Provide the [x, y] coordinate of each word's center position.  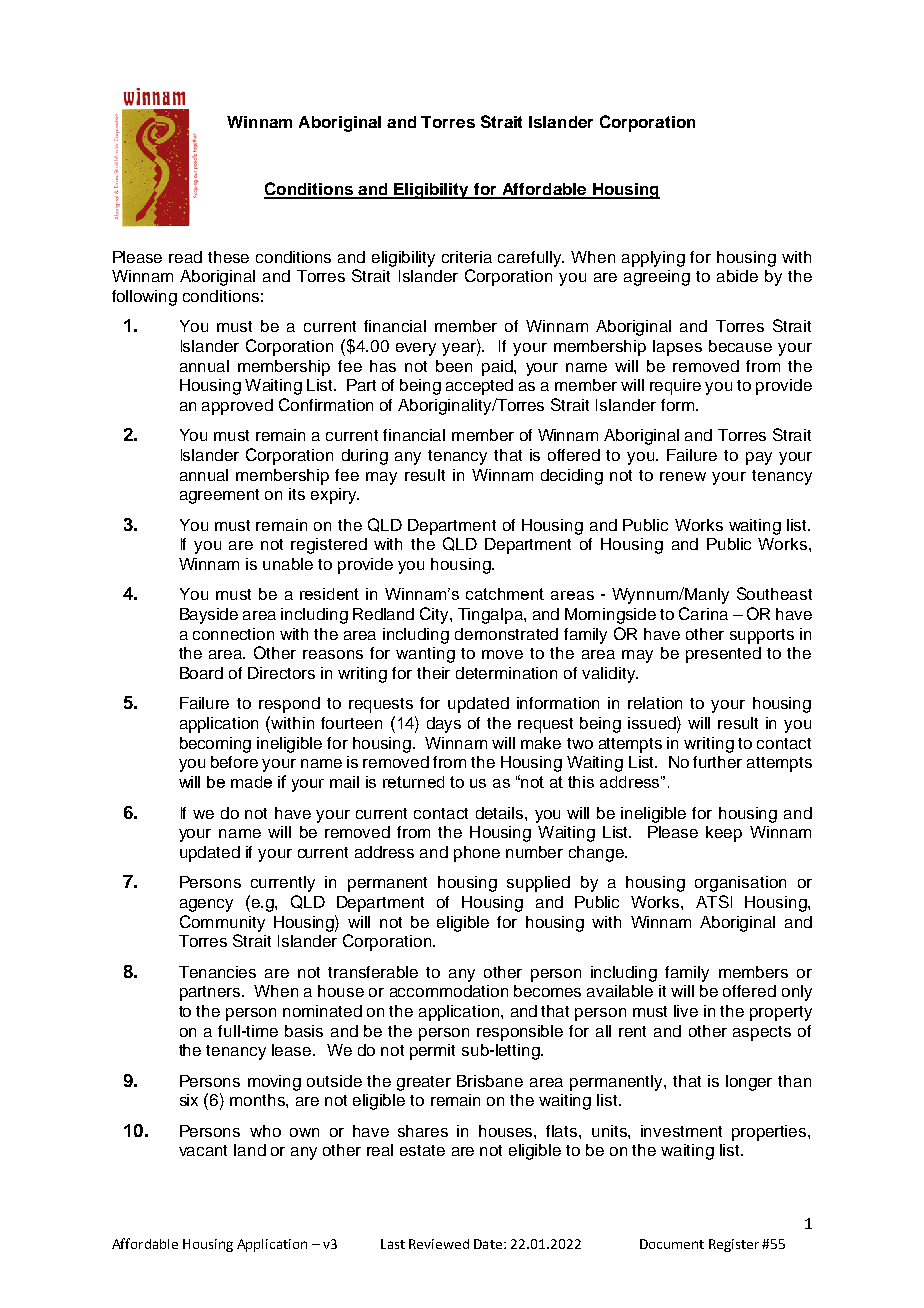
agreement [219, 496]
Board [201, 673]
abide [737, 276]
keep [724, 834]
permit [432, 1052]
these [228, 257]
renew [683, 476]
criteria [467, 257]
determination [506, 673]
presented [723, 655]
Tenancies [217, 972]
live [686, 1011]
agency [206, 905]
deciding [572, 477]
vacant [203, 1150]
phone [477, 854]
